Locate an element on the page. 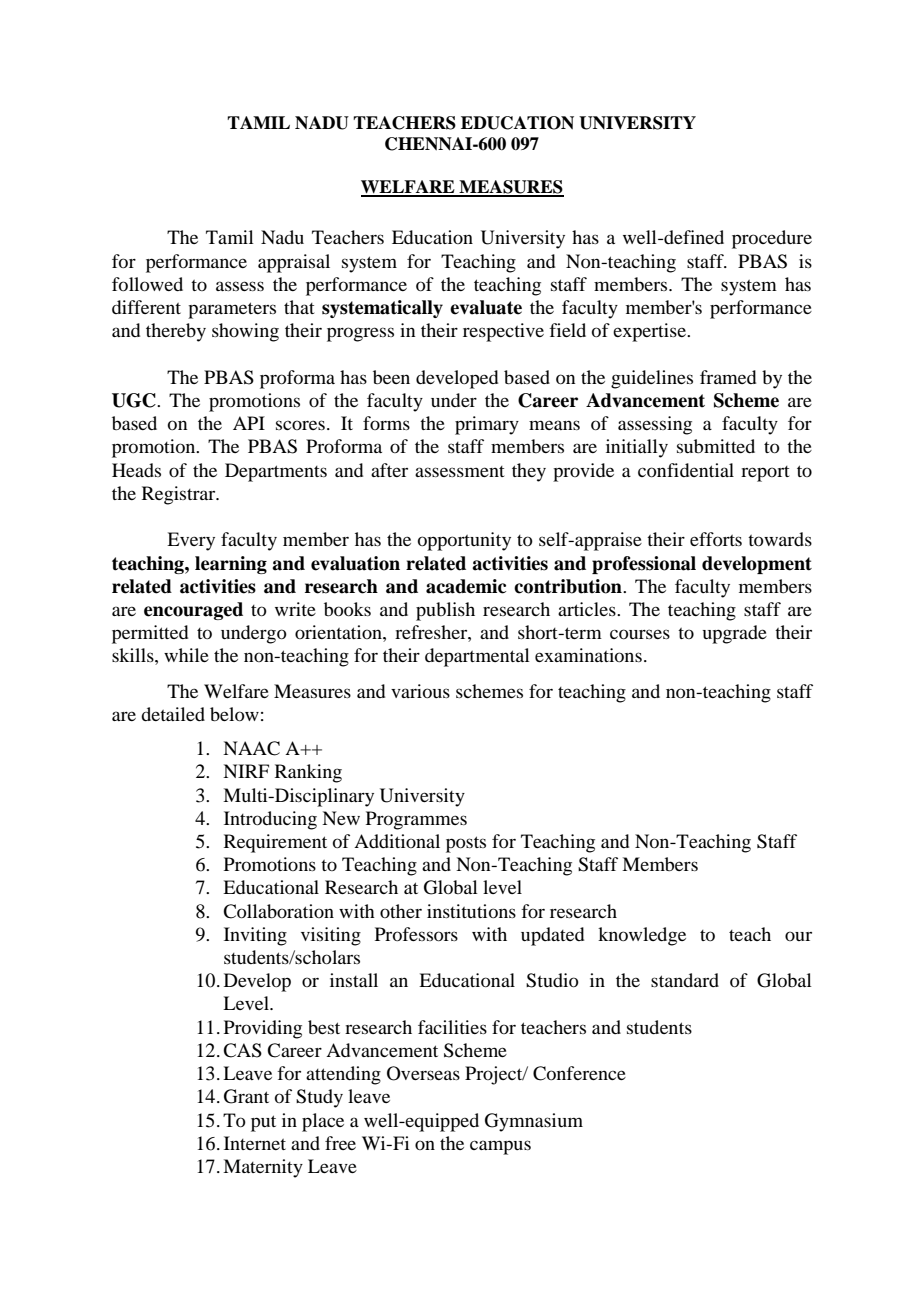 The image size is (924, 1307). upgrade is located at coordinates (735, 634).
